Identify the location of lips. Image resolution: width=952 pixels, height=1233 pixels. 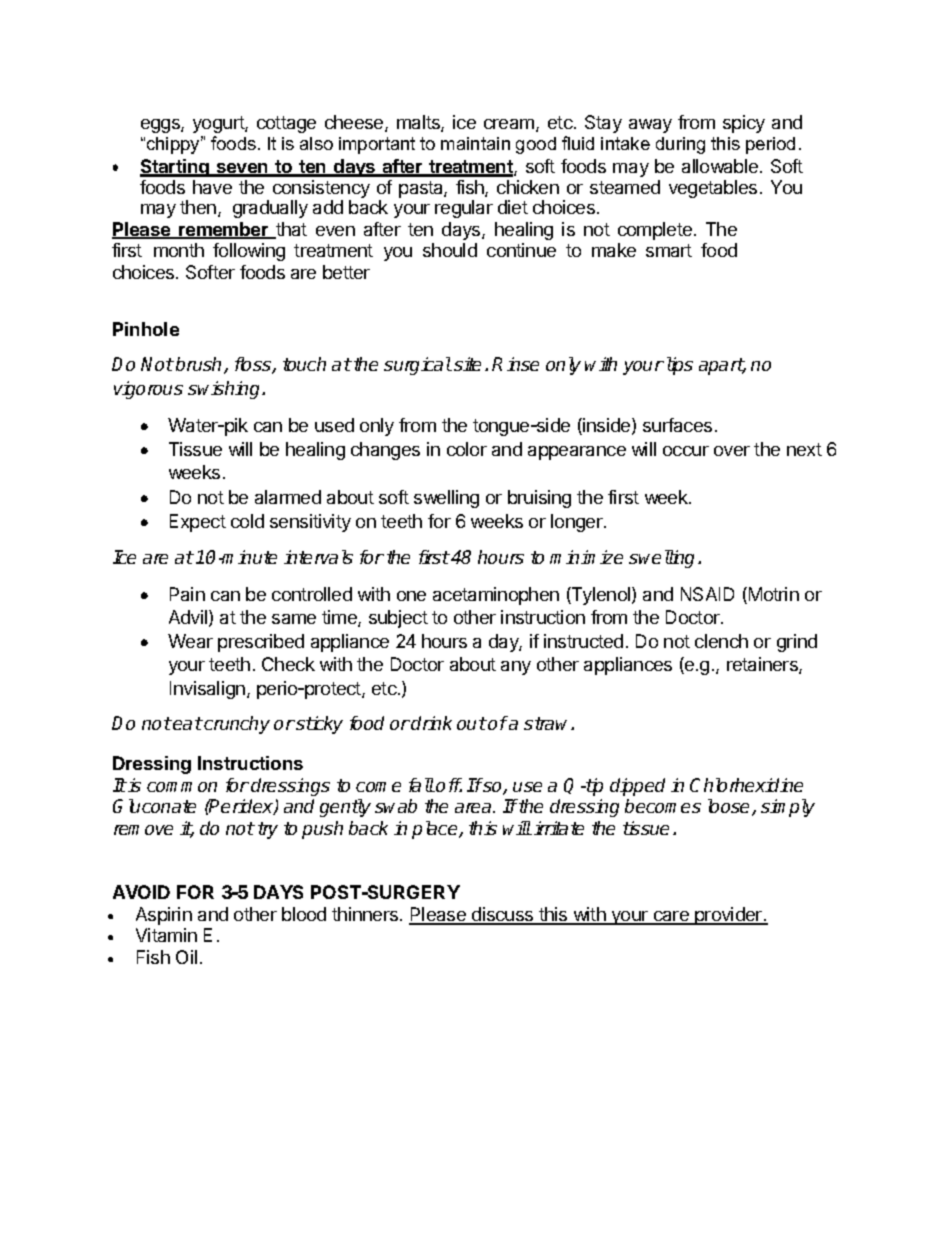
(680, 366).
